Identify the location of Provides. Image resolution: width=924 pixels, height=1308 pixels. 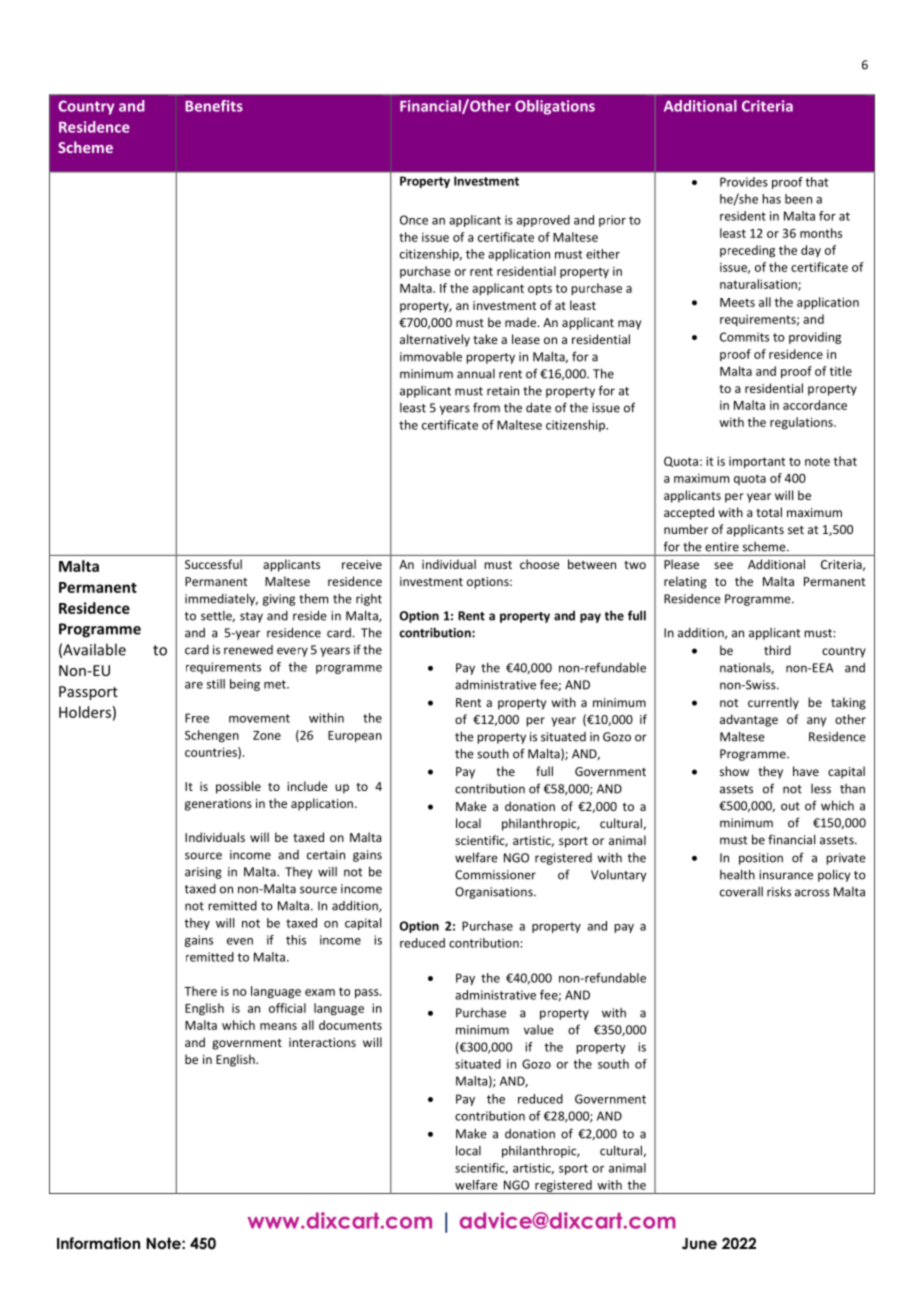
(744, 182).
